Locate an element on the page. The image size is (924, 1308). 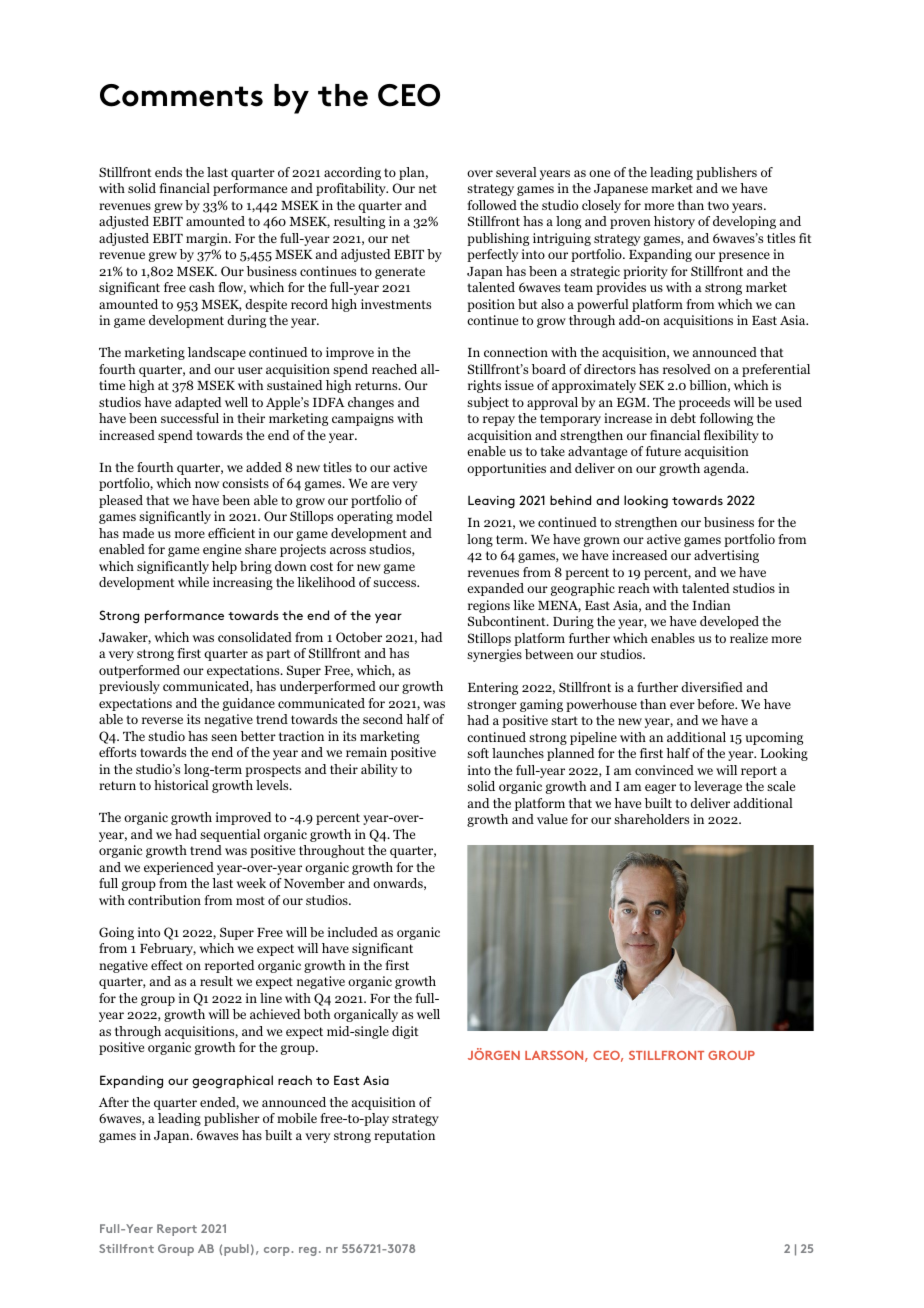
two is located at coordinates (718, 205).
